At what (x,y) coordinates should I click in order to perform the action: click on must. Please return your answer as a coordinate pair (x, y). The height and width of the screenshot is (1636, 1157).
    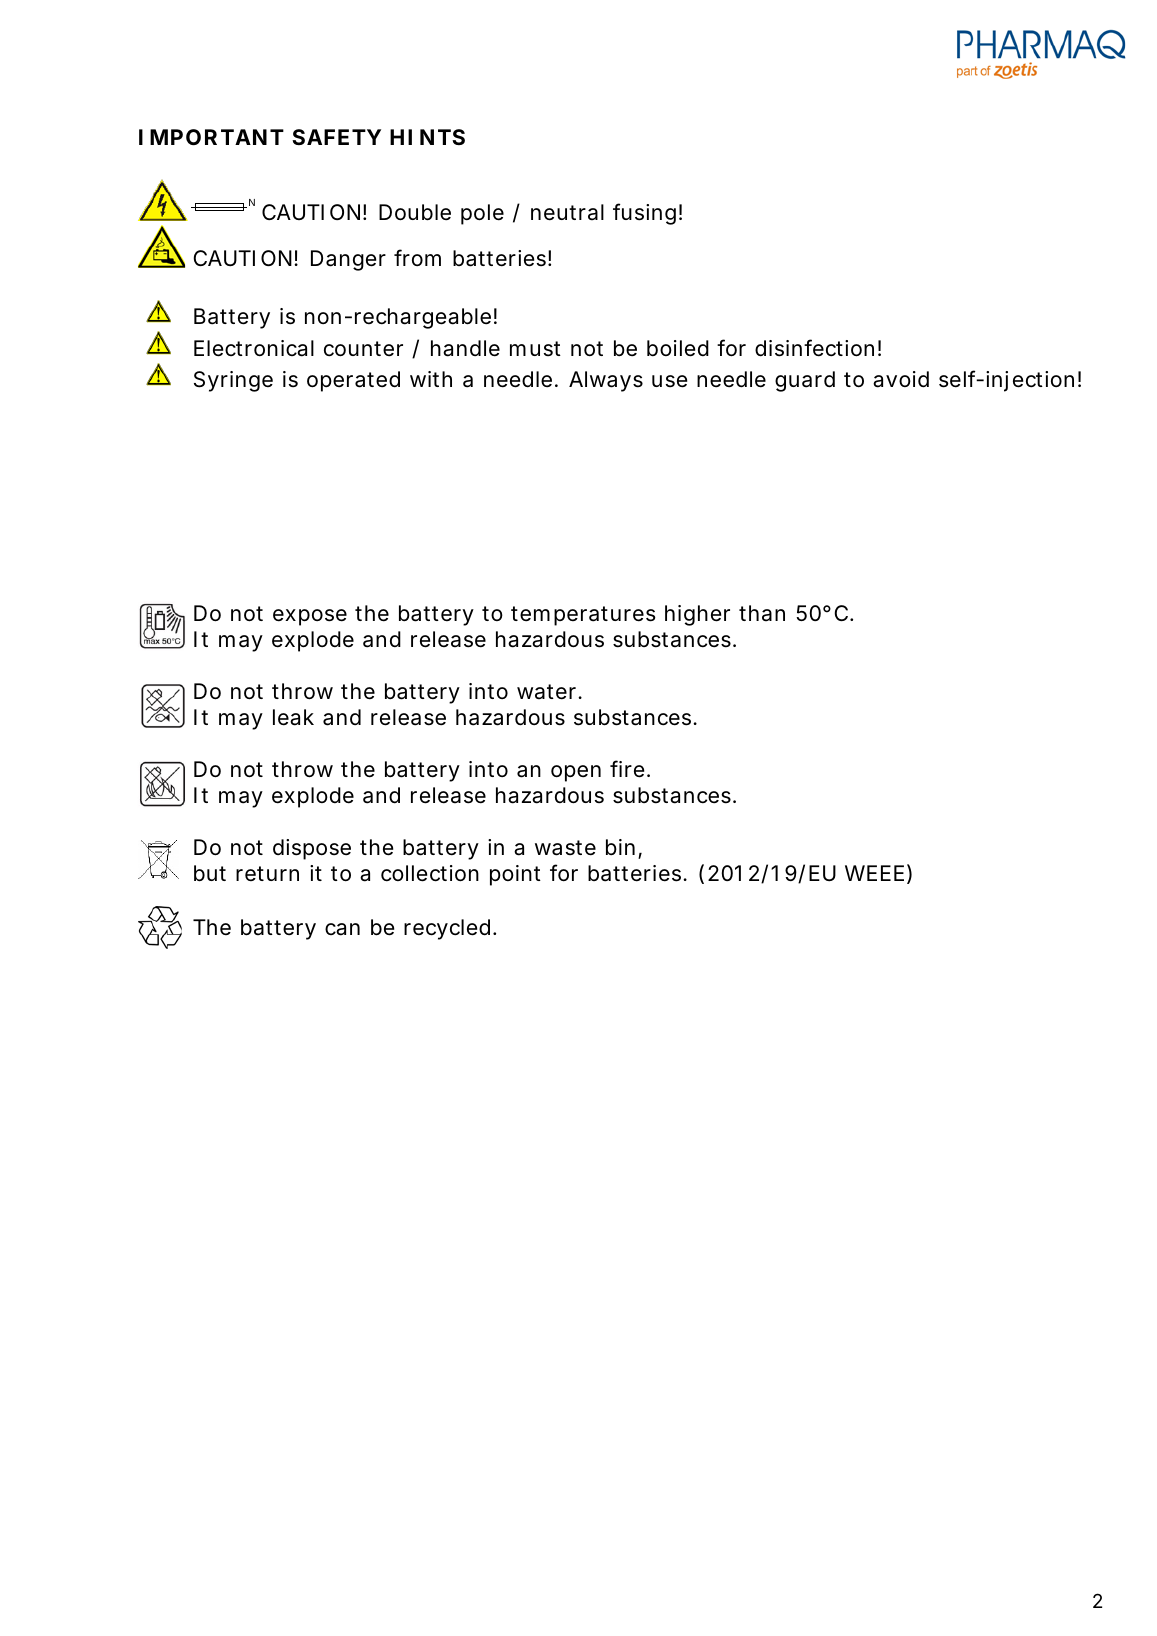
    Looking at the image, I should click on (535, 349).
